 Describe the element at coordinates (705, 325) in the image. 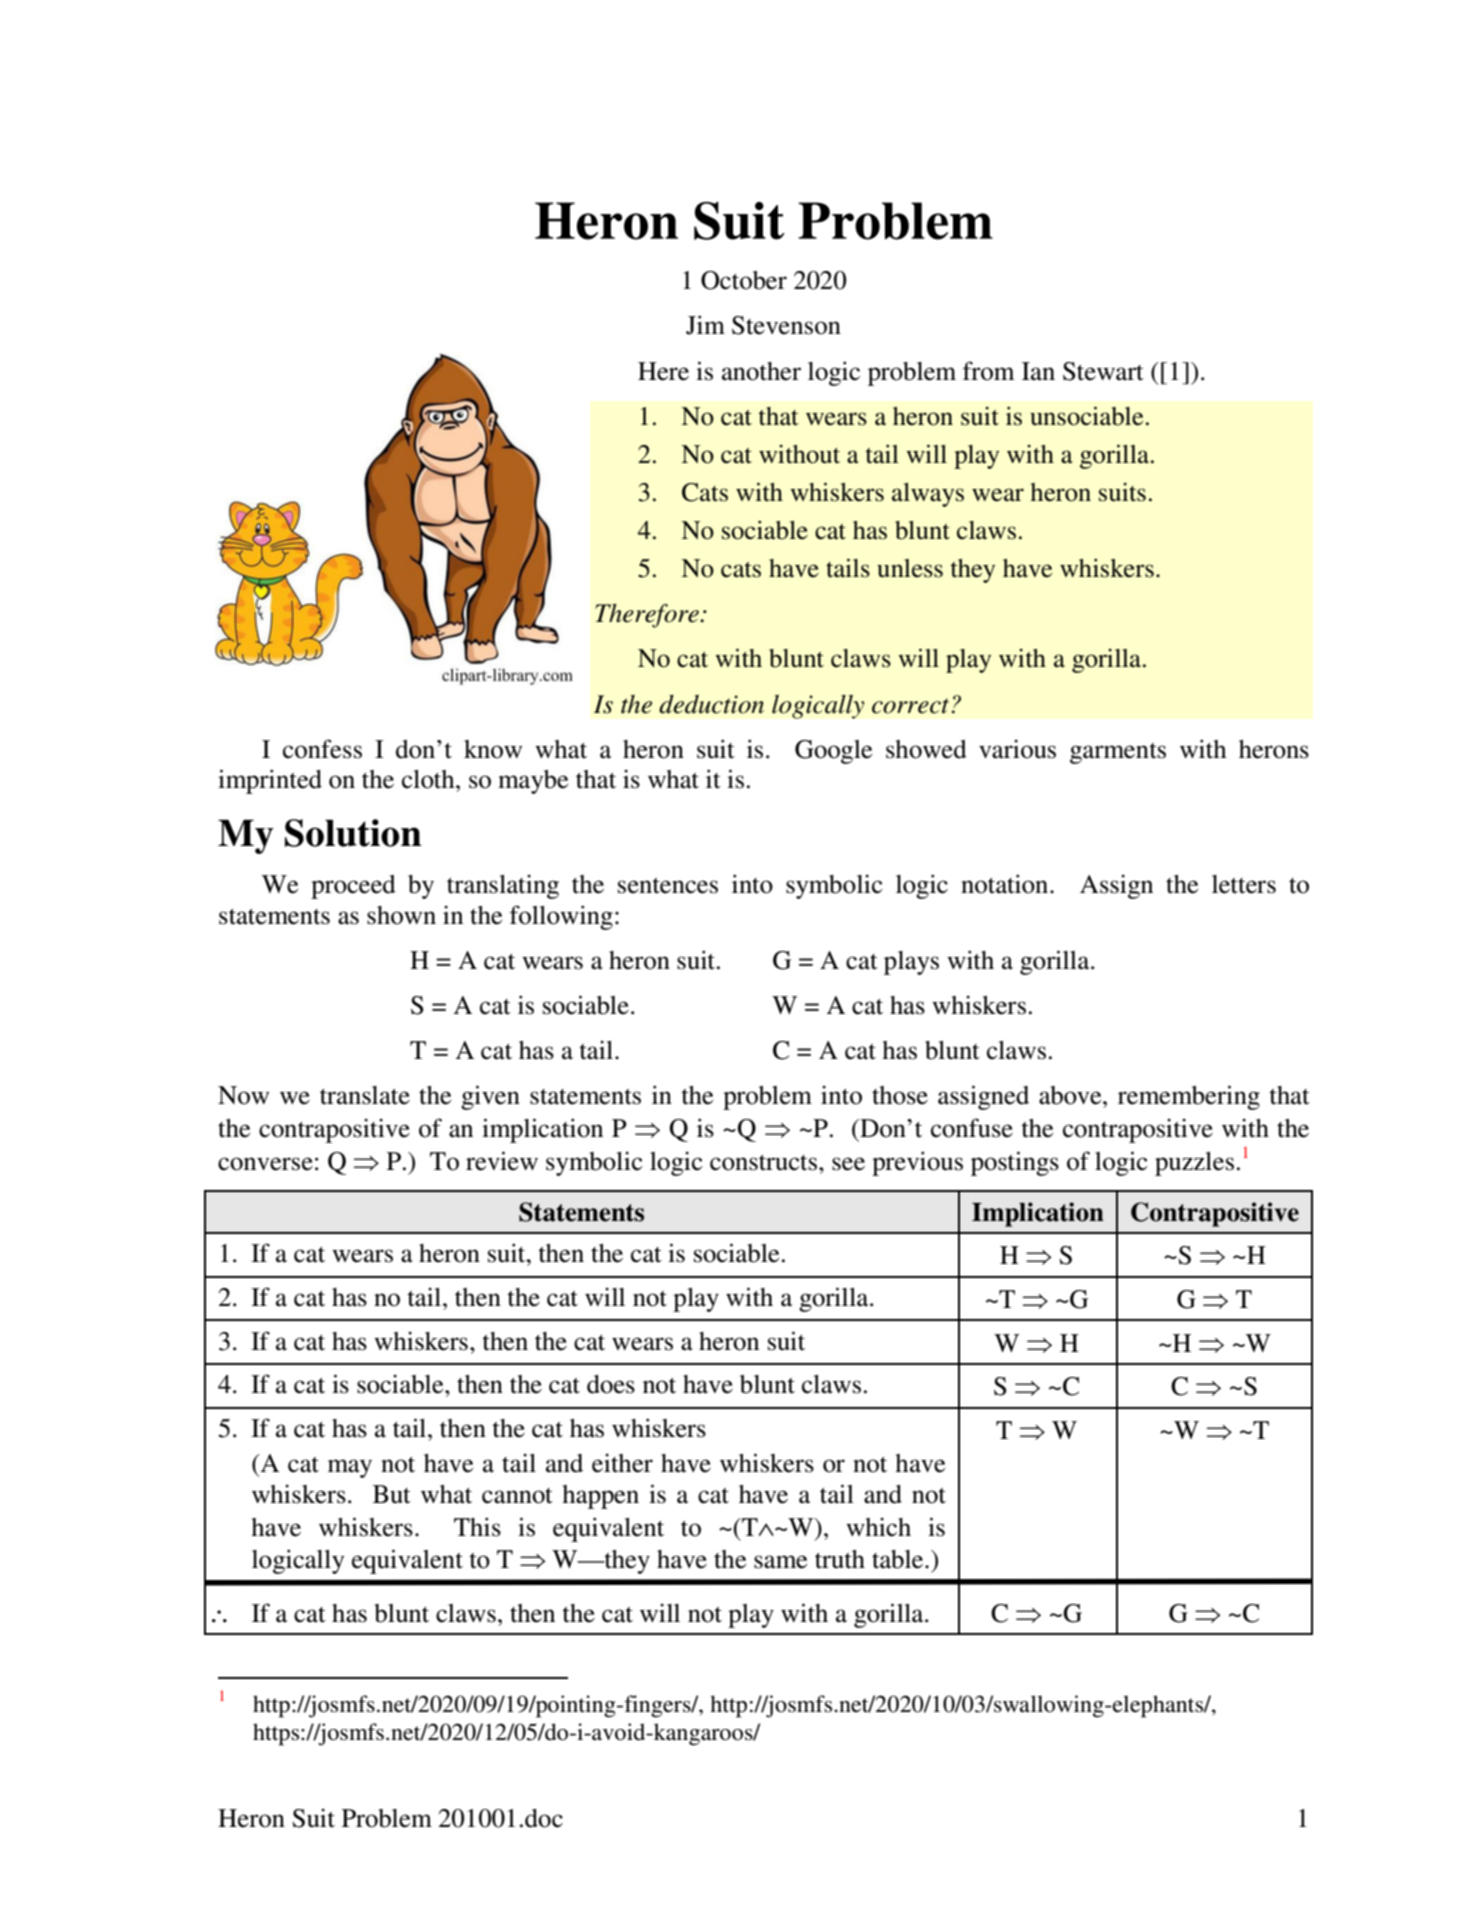

I see `Jim` at that location.
